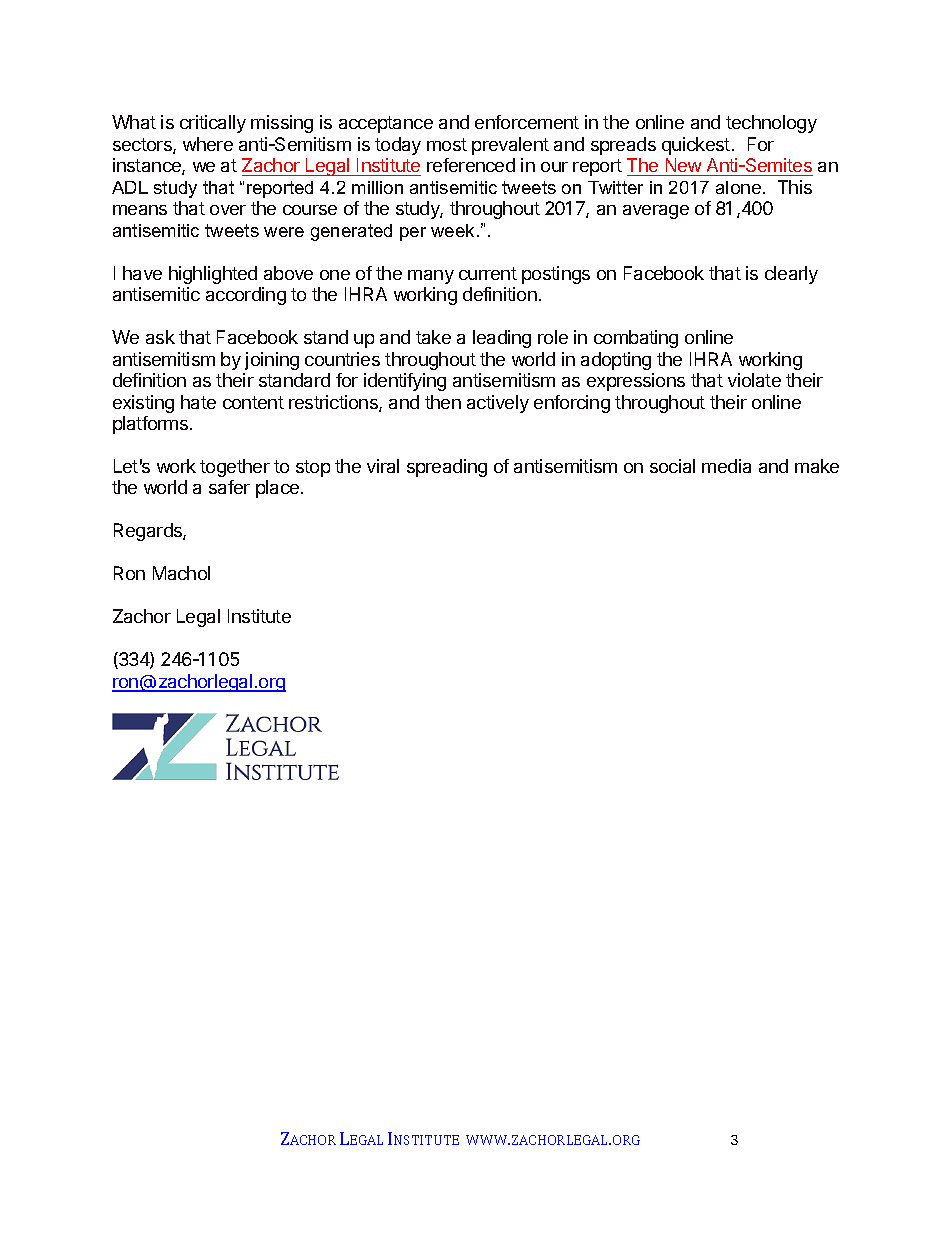 The image size is (952, 1233). I want to click on clearly, so click(791, 275).
